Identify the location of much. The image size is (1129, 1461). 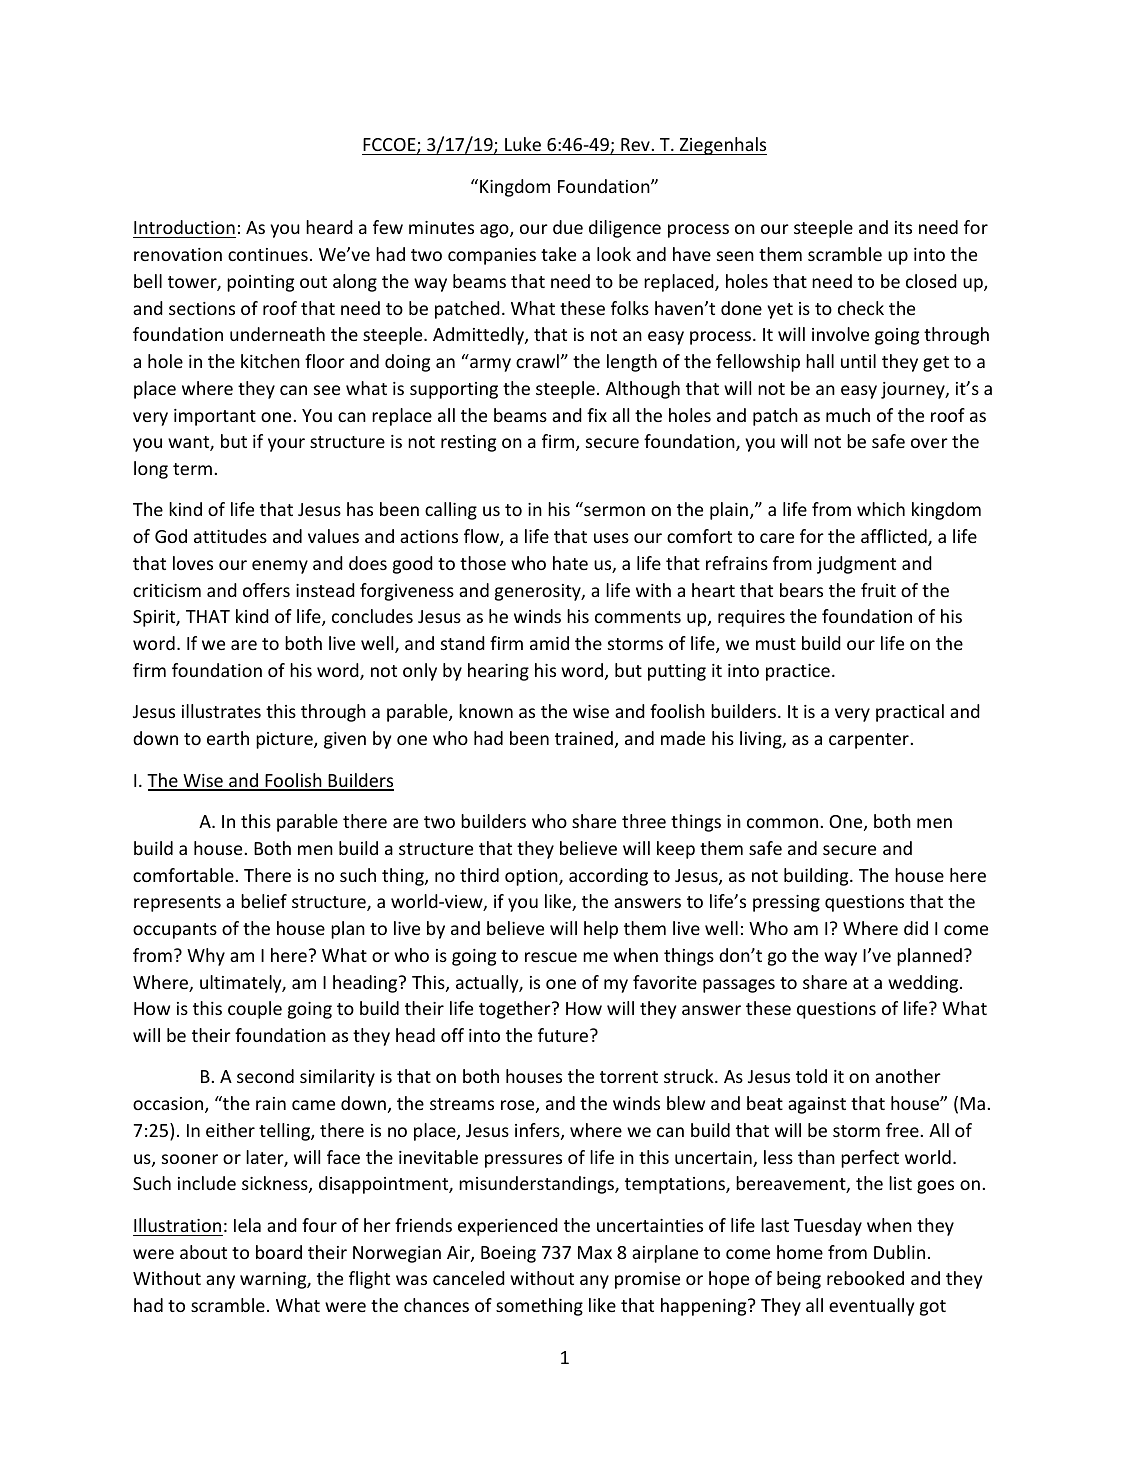
(848, 415).
